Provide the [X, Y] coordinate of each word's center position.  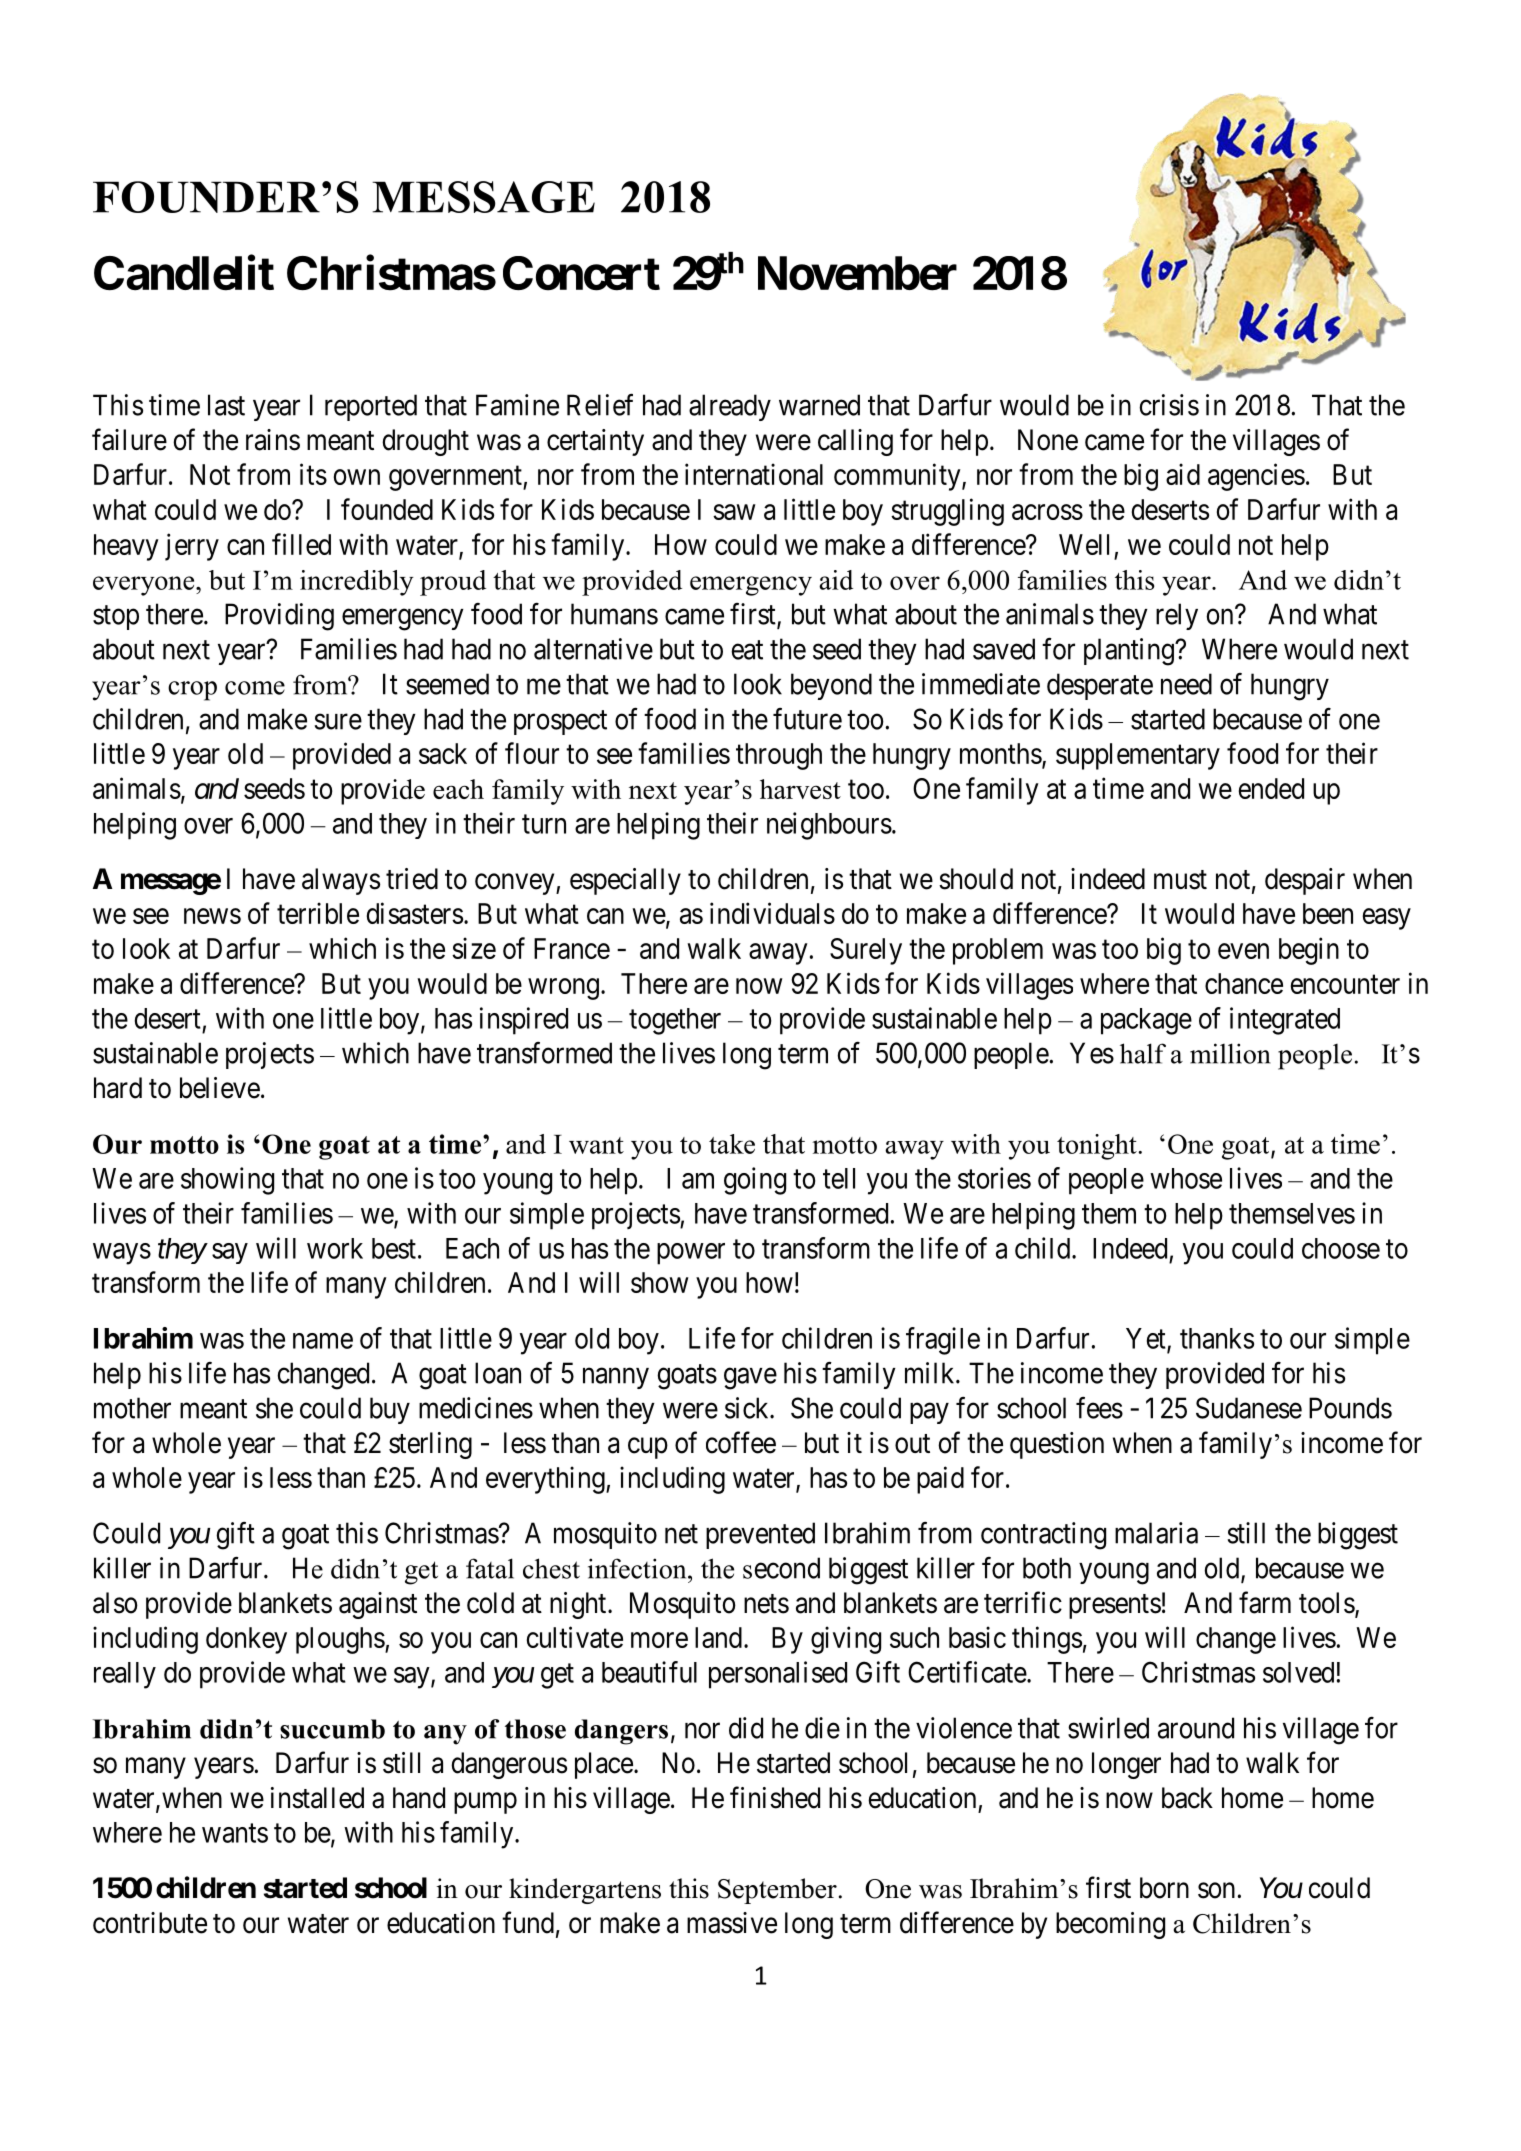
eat [747, 650]
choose [1341, 1248]
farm [1265, 1602]
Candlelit [184, 273]
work [335, 1248]
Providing [279, 617]
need [1186, 684]
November [857, 273]
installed [317, 1798]
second [781, 1568]
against [378, 1605]
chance [1244, 983]
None [1048, 440]
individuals [772, 913]
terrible [318, 913]
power [691, 1254]
